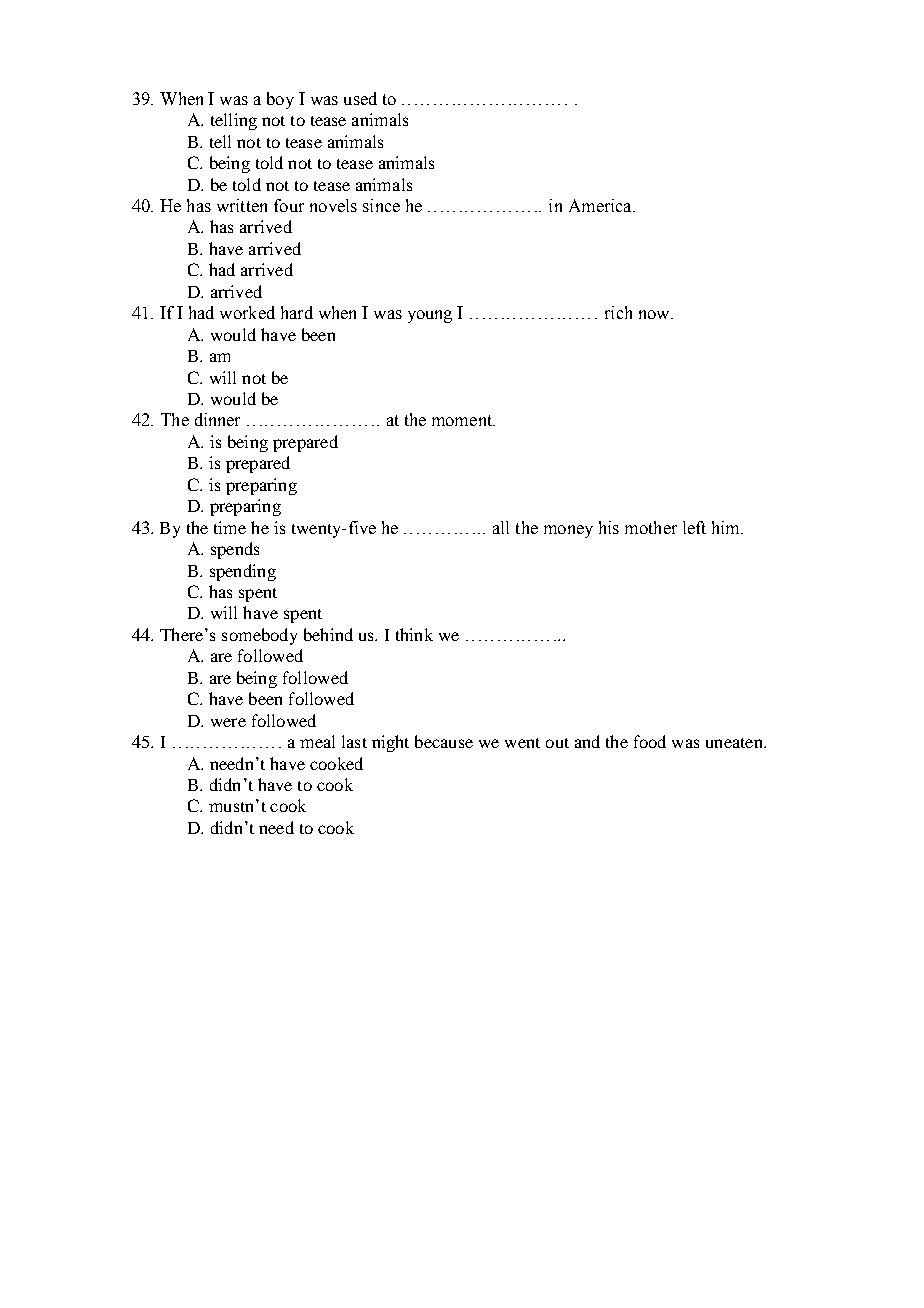  What do you see at coordinates (463, 420) in the document?
I see `moment` at bounding box center [463, 420].
